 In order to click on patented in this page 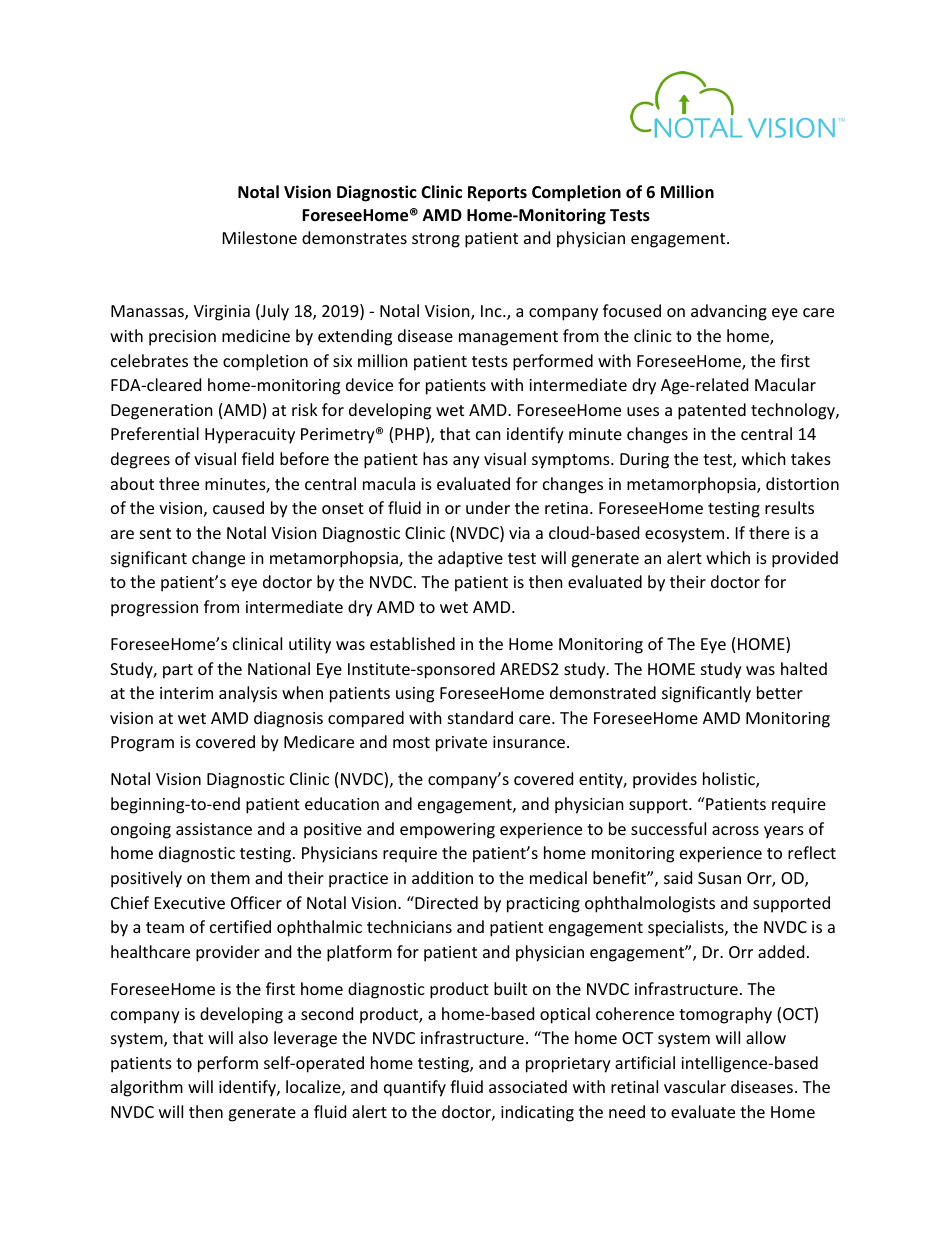, I will do `click(712, 411)`.
